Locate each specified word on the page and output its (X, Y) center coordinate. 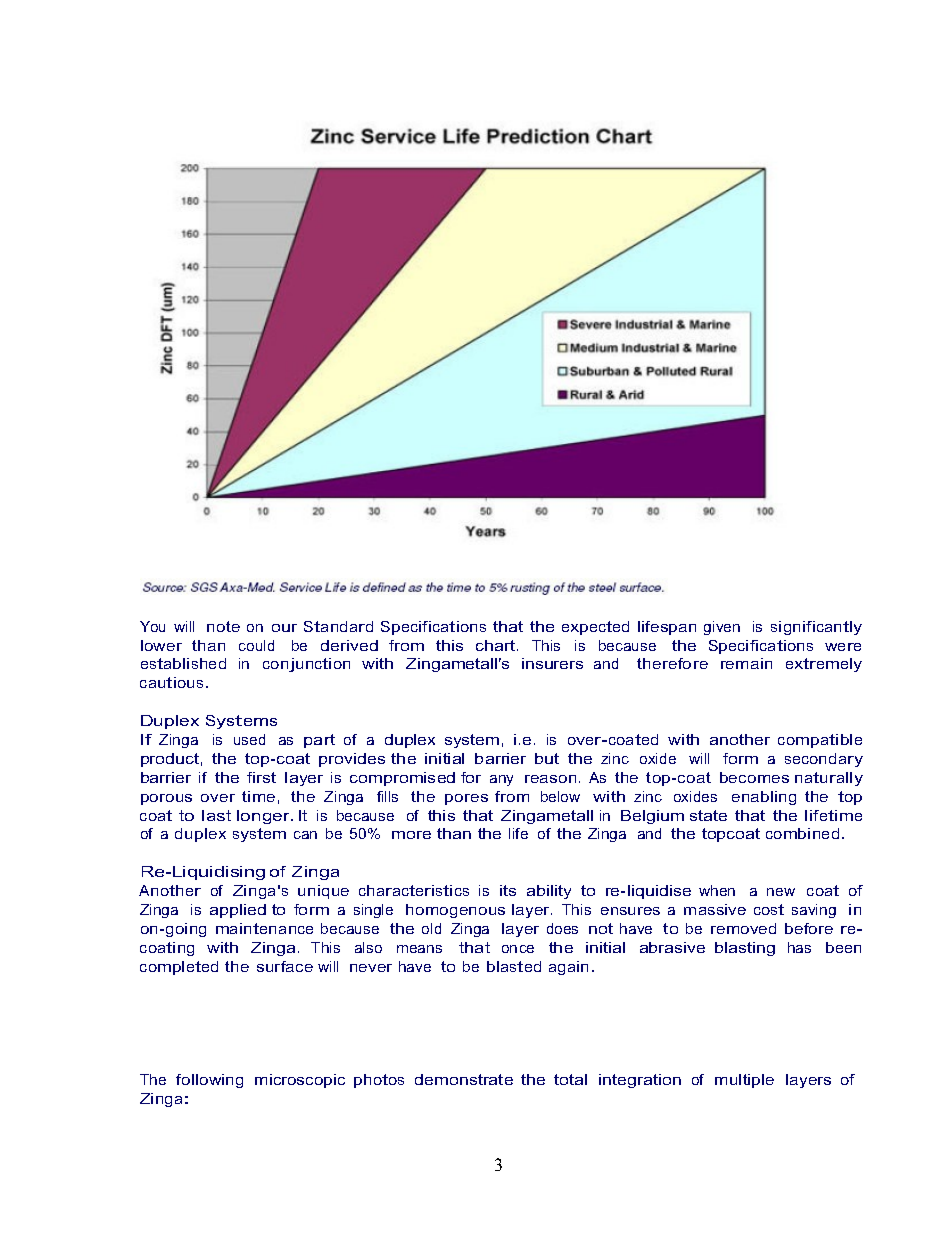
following (209, 1081)
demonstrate (464, 1079)
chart (497, 645)
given (722, 628)
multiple (744, 1081)
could (256, 645)
